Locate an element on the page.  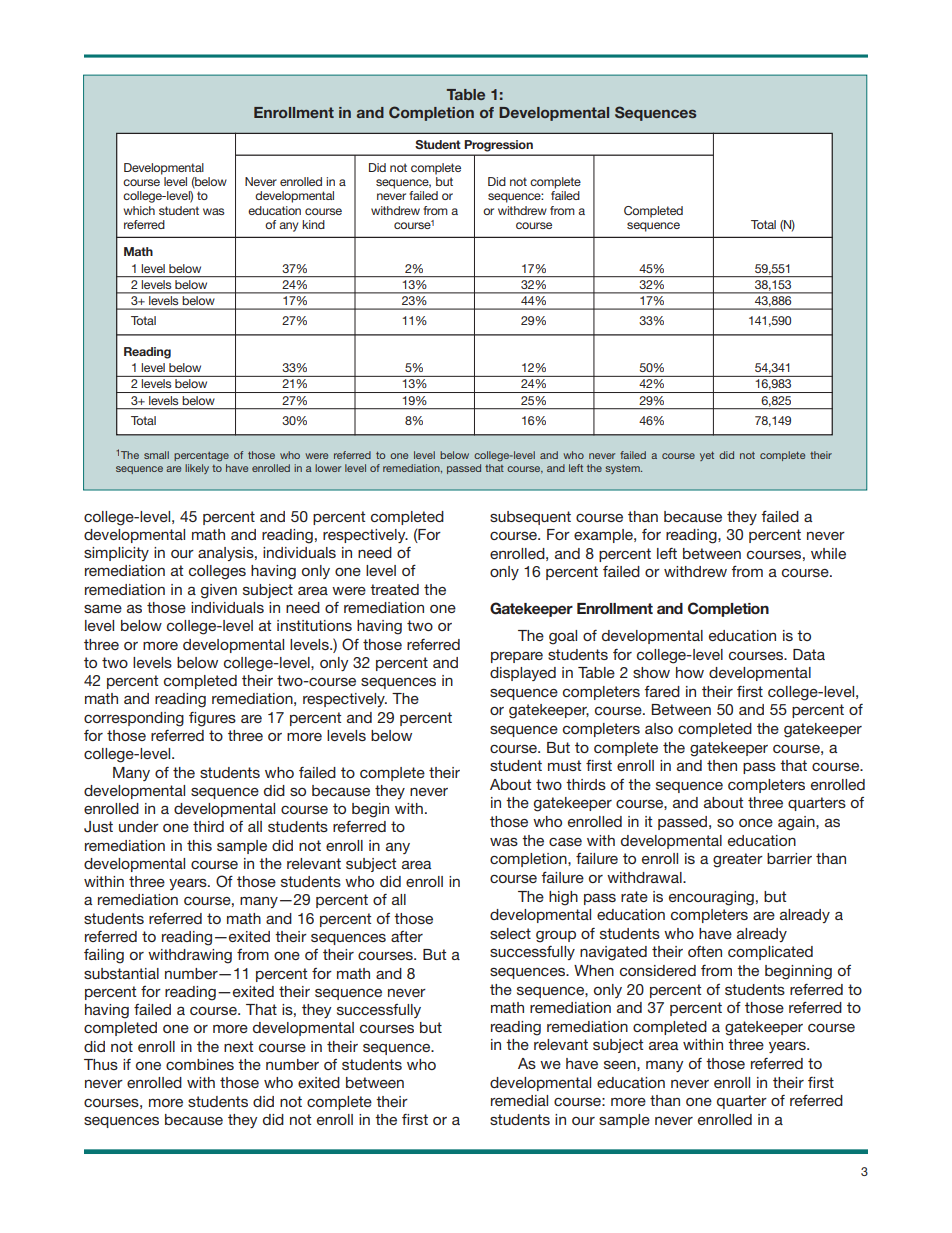
kind is located at coordinates (313, 224).
